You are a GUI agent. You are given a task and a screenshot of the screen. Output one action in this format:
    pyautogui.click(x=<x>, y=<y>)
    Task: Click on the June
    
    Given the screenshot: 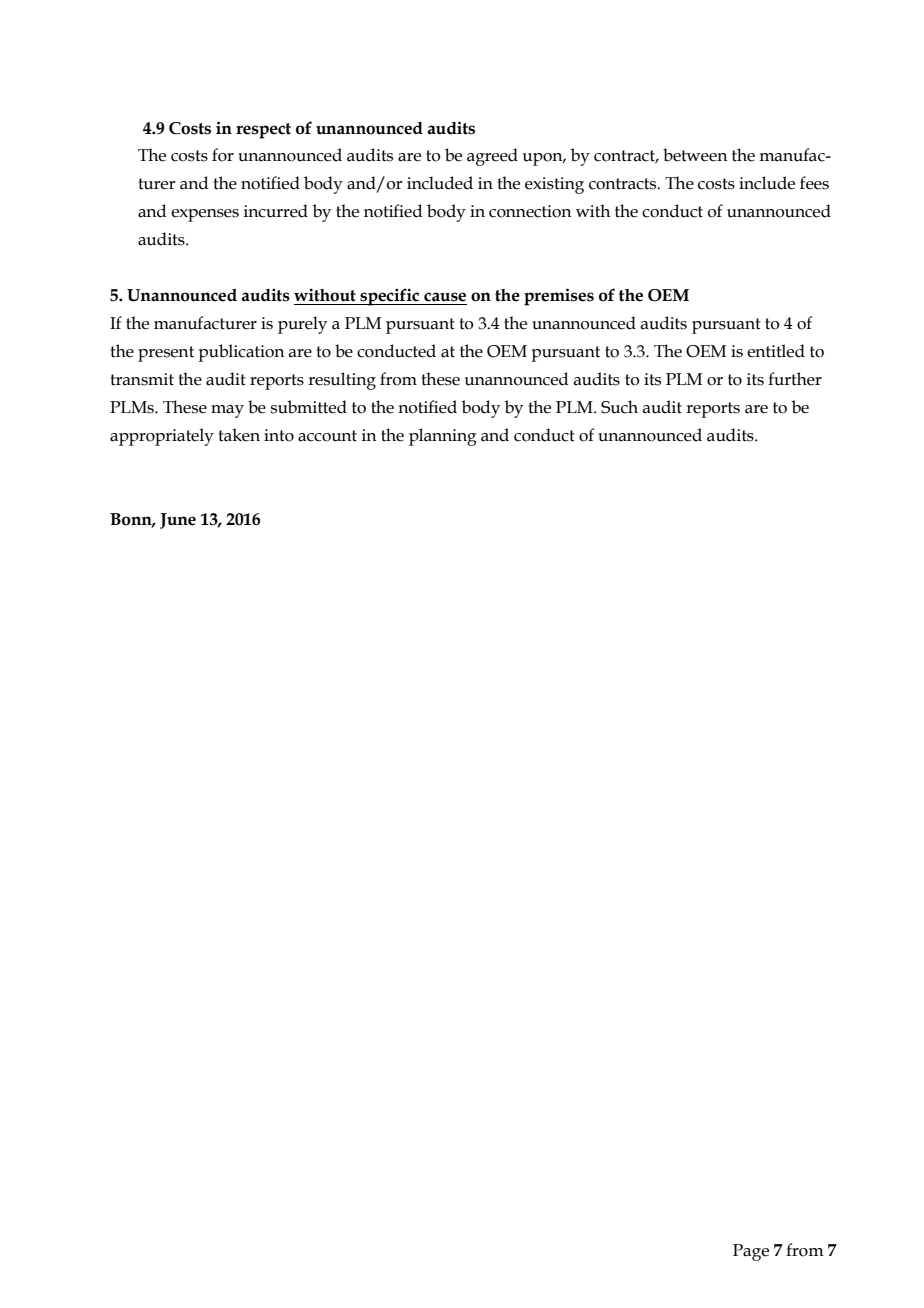 What is the action you would take?
    pyautogui.click(x=178, y=521)
